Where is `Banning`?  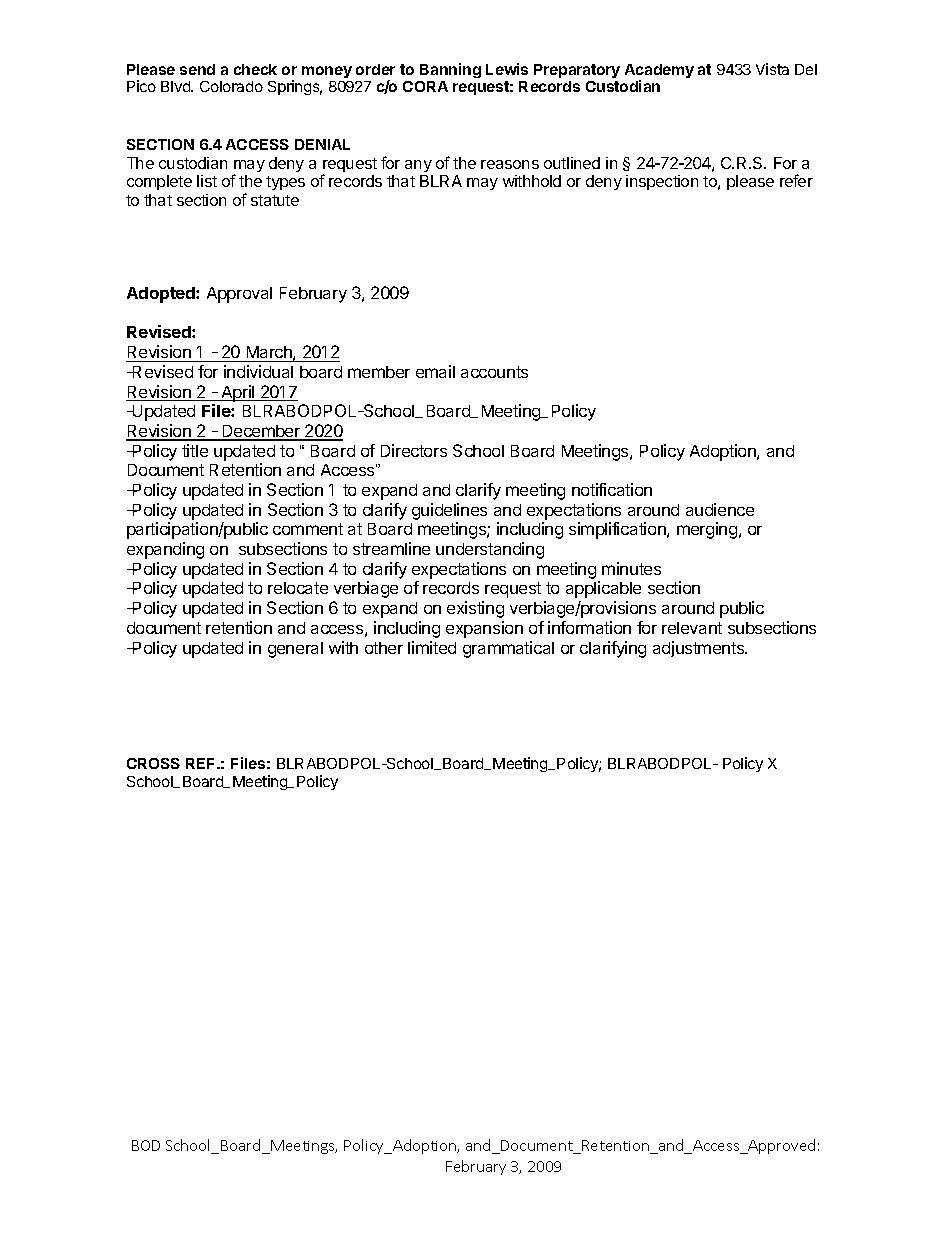
Banning is located at coordinates (450, 70).
